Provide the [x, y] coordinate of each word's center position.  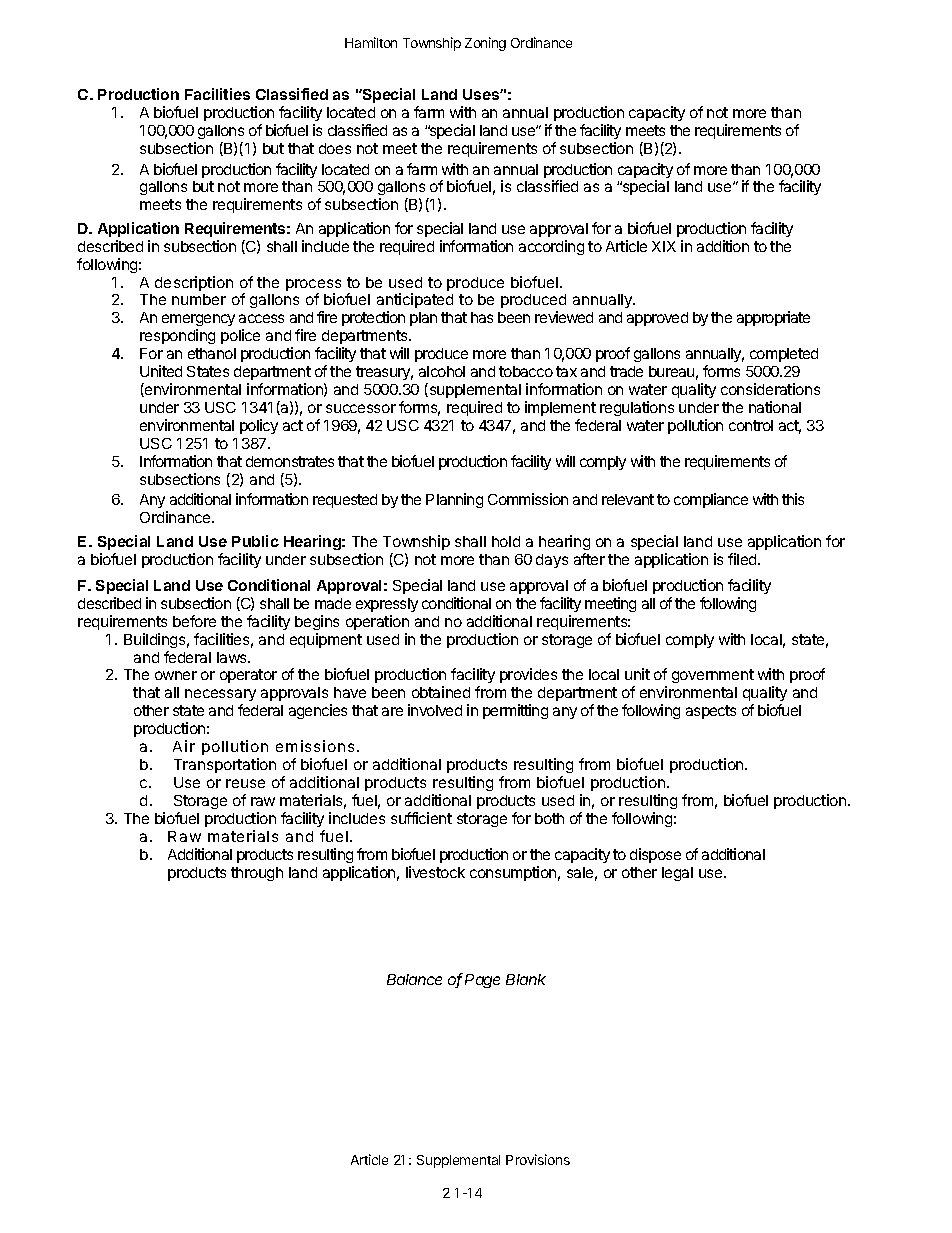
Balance [414, 979]
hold [506, 541]
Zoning [485, 44]
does [335, 148]
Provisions [538, 1159]
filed [743, 559]
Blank [526, 979]
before [194, 621]
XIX [664, 246]
